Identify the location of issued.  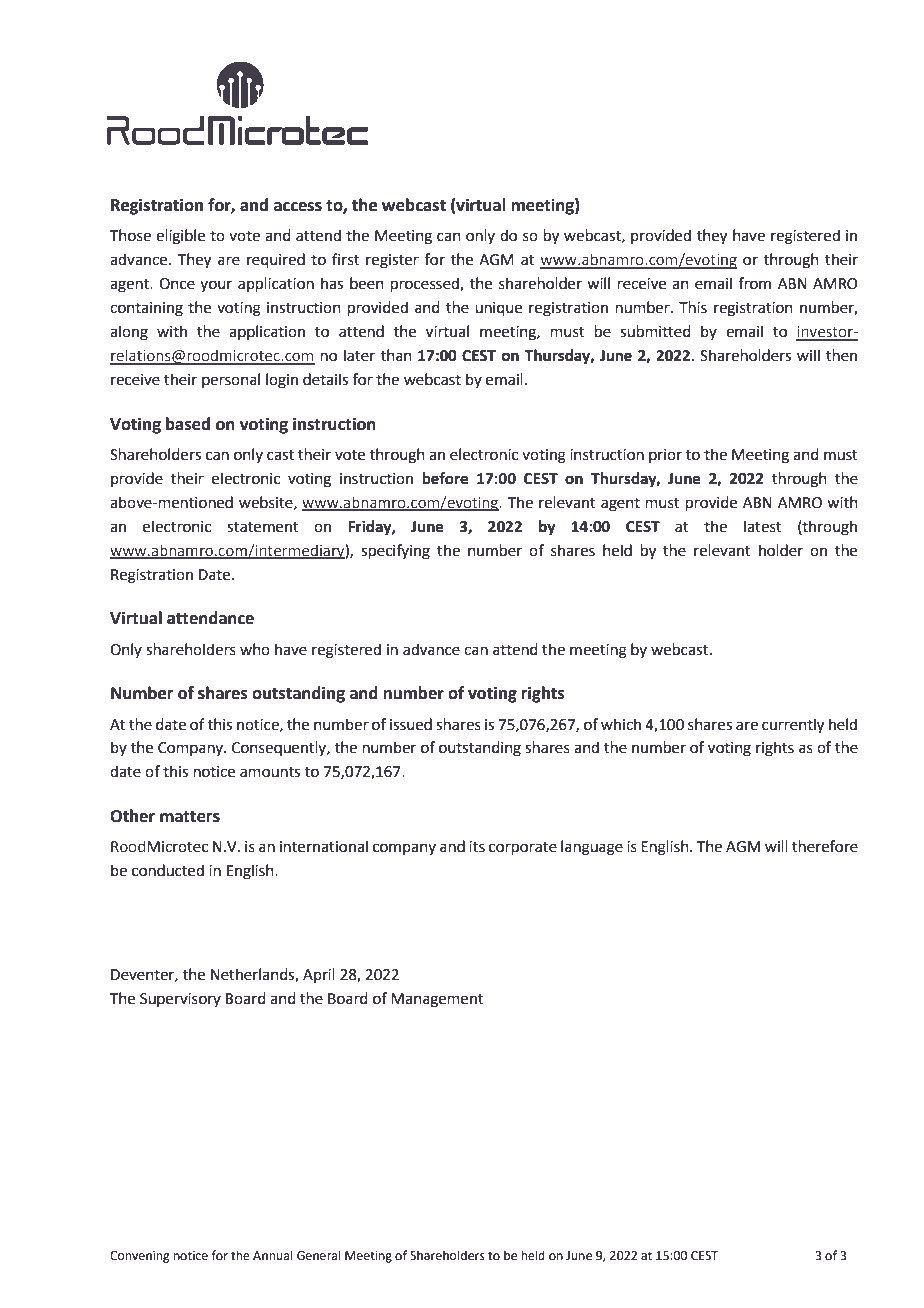
(411, 724).
